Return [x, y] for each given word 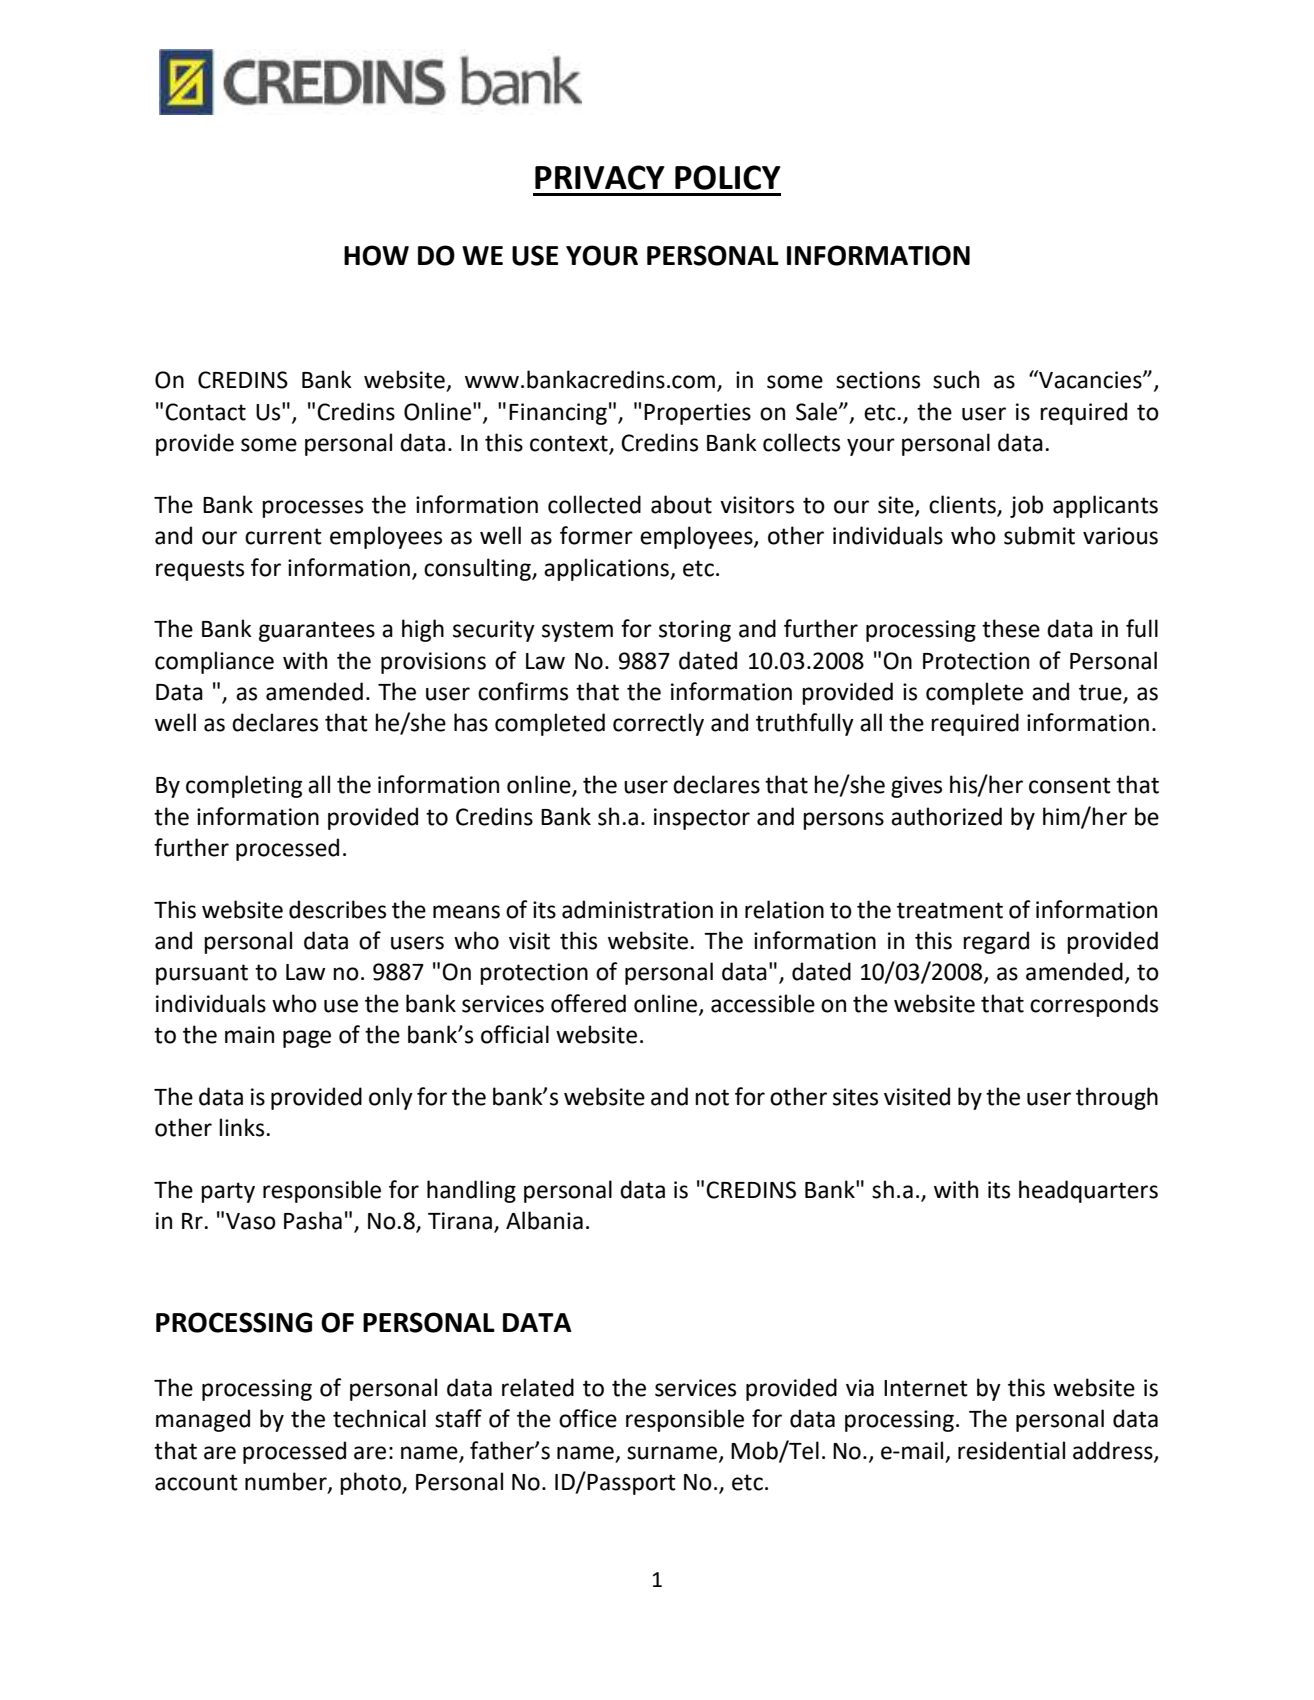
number [287, 1482]
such [956, 379]
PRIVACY [600, 177]
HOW [376, 255]
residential [1011, 1450]
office [588, 1418]
